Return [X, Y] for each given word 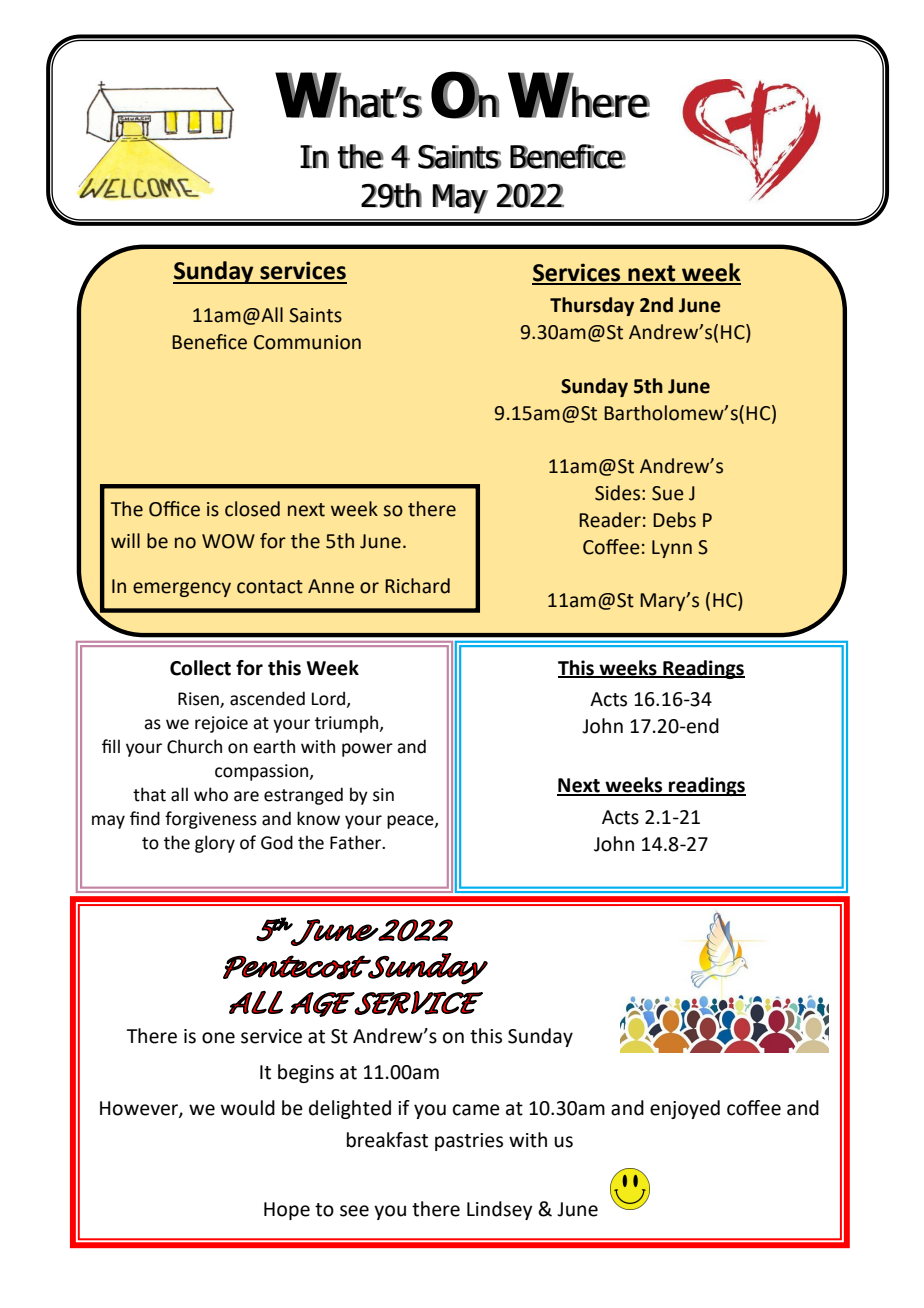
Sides [617, 493]
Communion [307, 342]
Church [194, 746]
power [367, 750]
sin [383, 795]
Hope [287, 1211]
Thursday [592, 306]
